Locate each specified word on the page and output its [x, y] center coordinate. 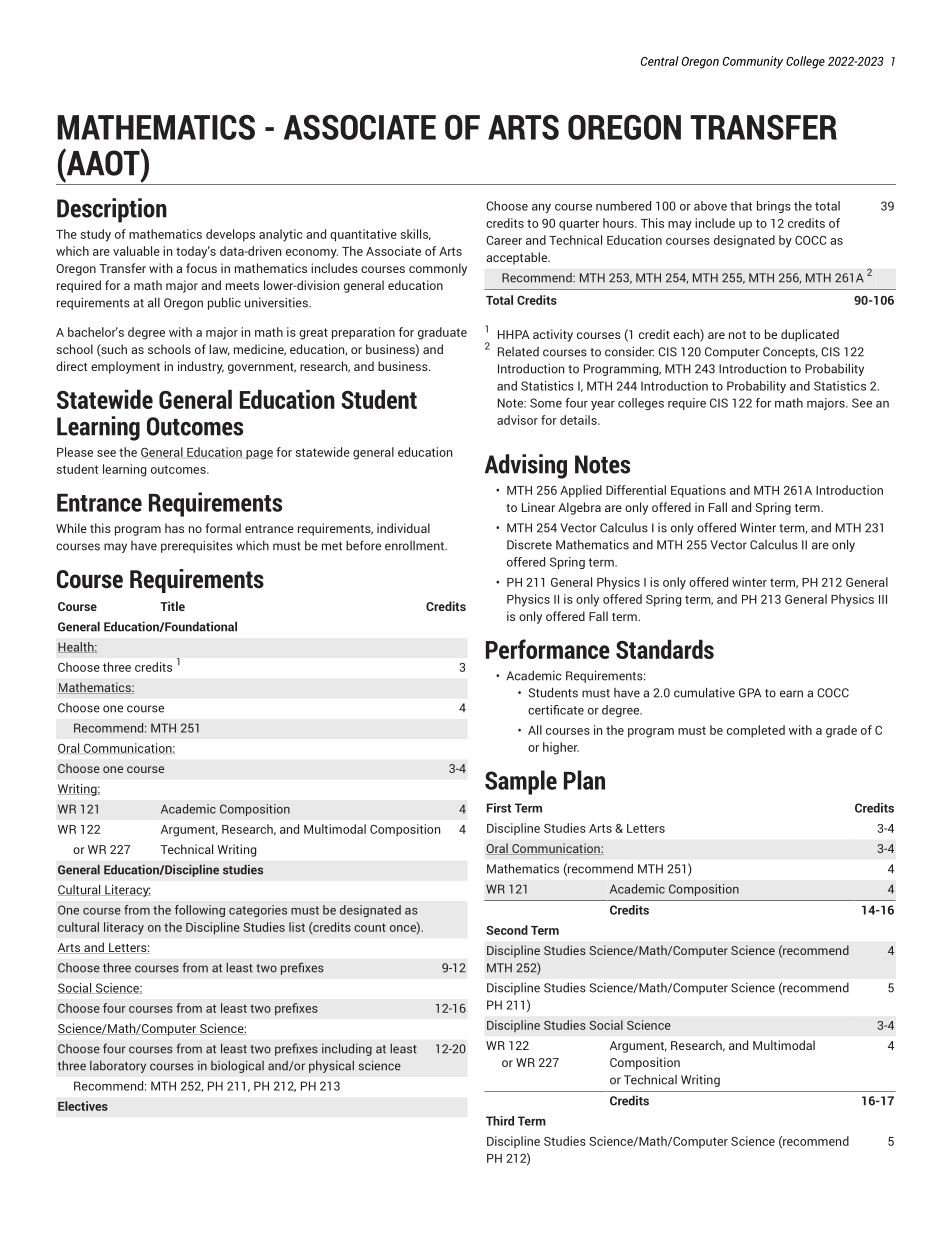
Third [500, 1121]
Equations [698, 491]
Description [112, 210]
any [541, 208]
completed [756, 731]
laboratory [118, 1067]
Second [507, 930]
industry [201, 367]
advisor [517, 420]
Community [753, 62]
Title [172, 606]
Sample [521, 782]
